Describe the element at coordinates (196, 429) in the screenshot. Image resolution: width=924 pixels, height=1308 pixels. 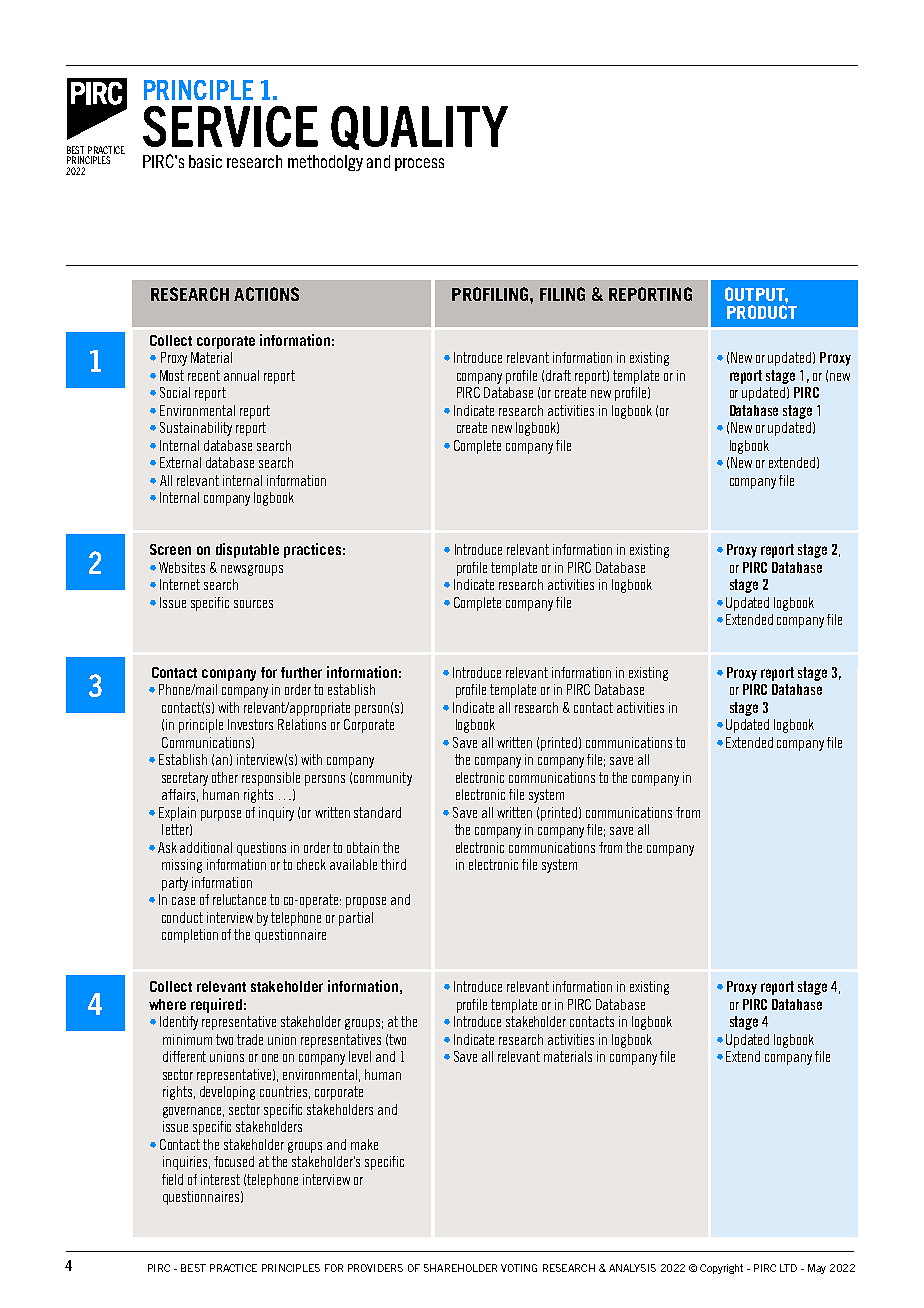
I see `Sustainability` at that location.
